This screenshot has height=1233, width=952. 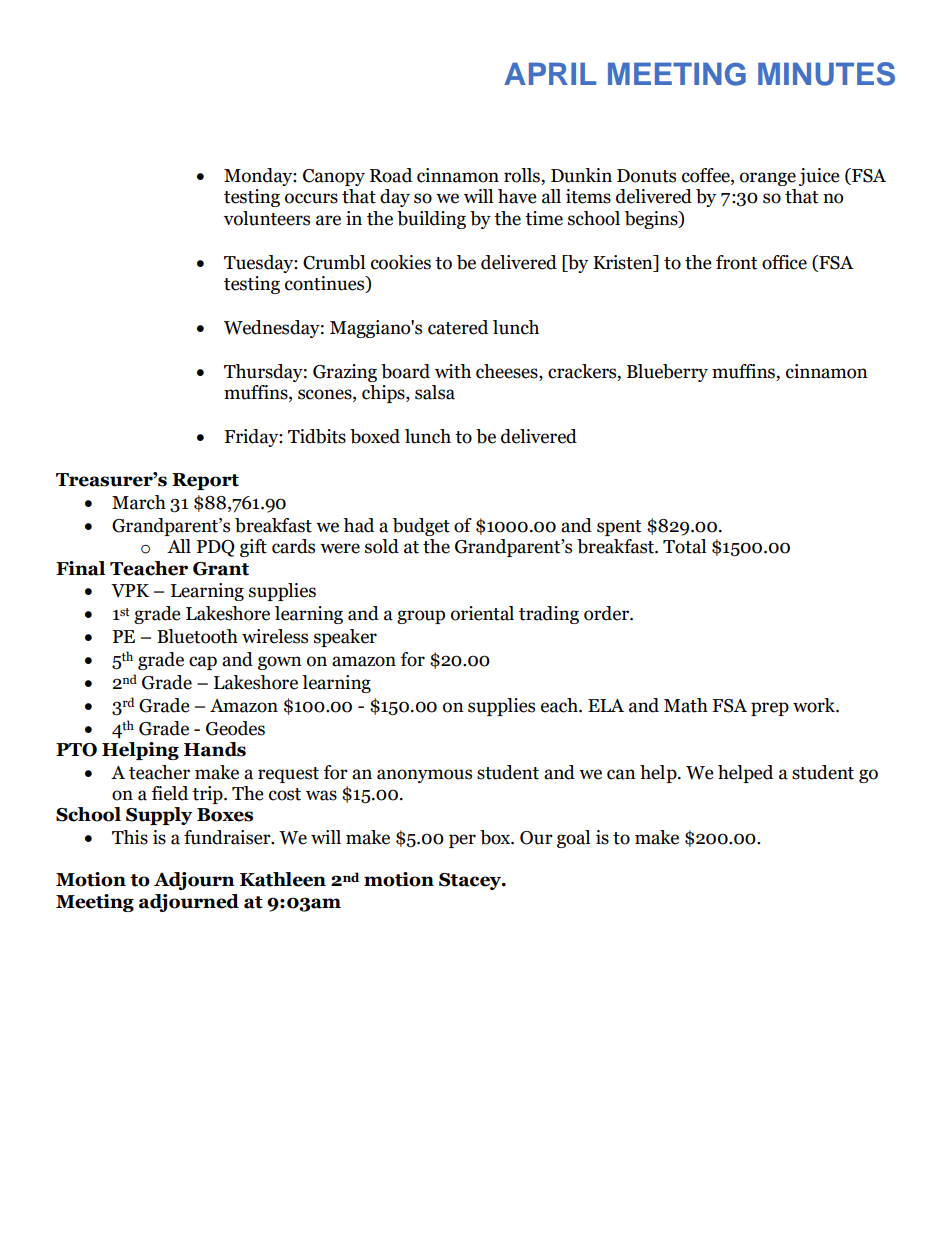 I want to click on Total, so click(x=684, y=546).
